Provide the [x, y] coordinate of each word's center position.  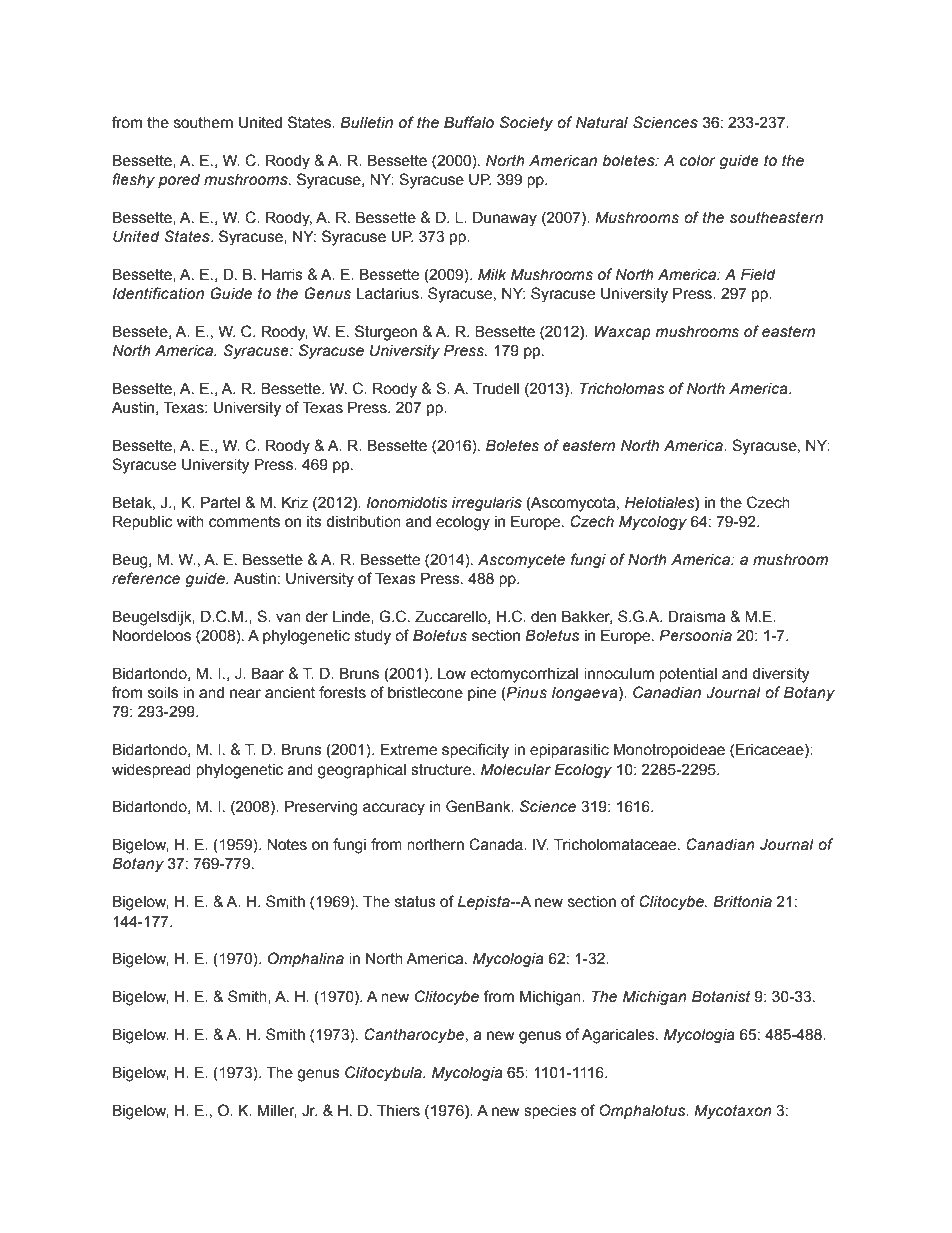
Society [526, 123]
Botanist [721, 996]
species [550, 1112]
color [698, 161]
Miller [277, 1111]
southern [203, 123]
